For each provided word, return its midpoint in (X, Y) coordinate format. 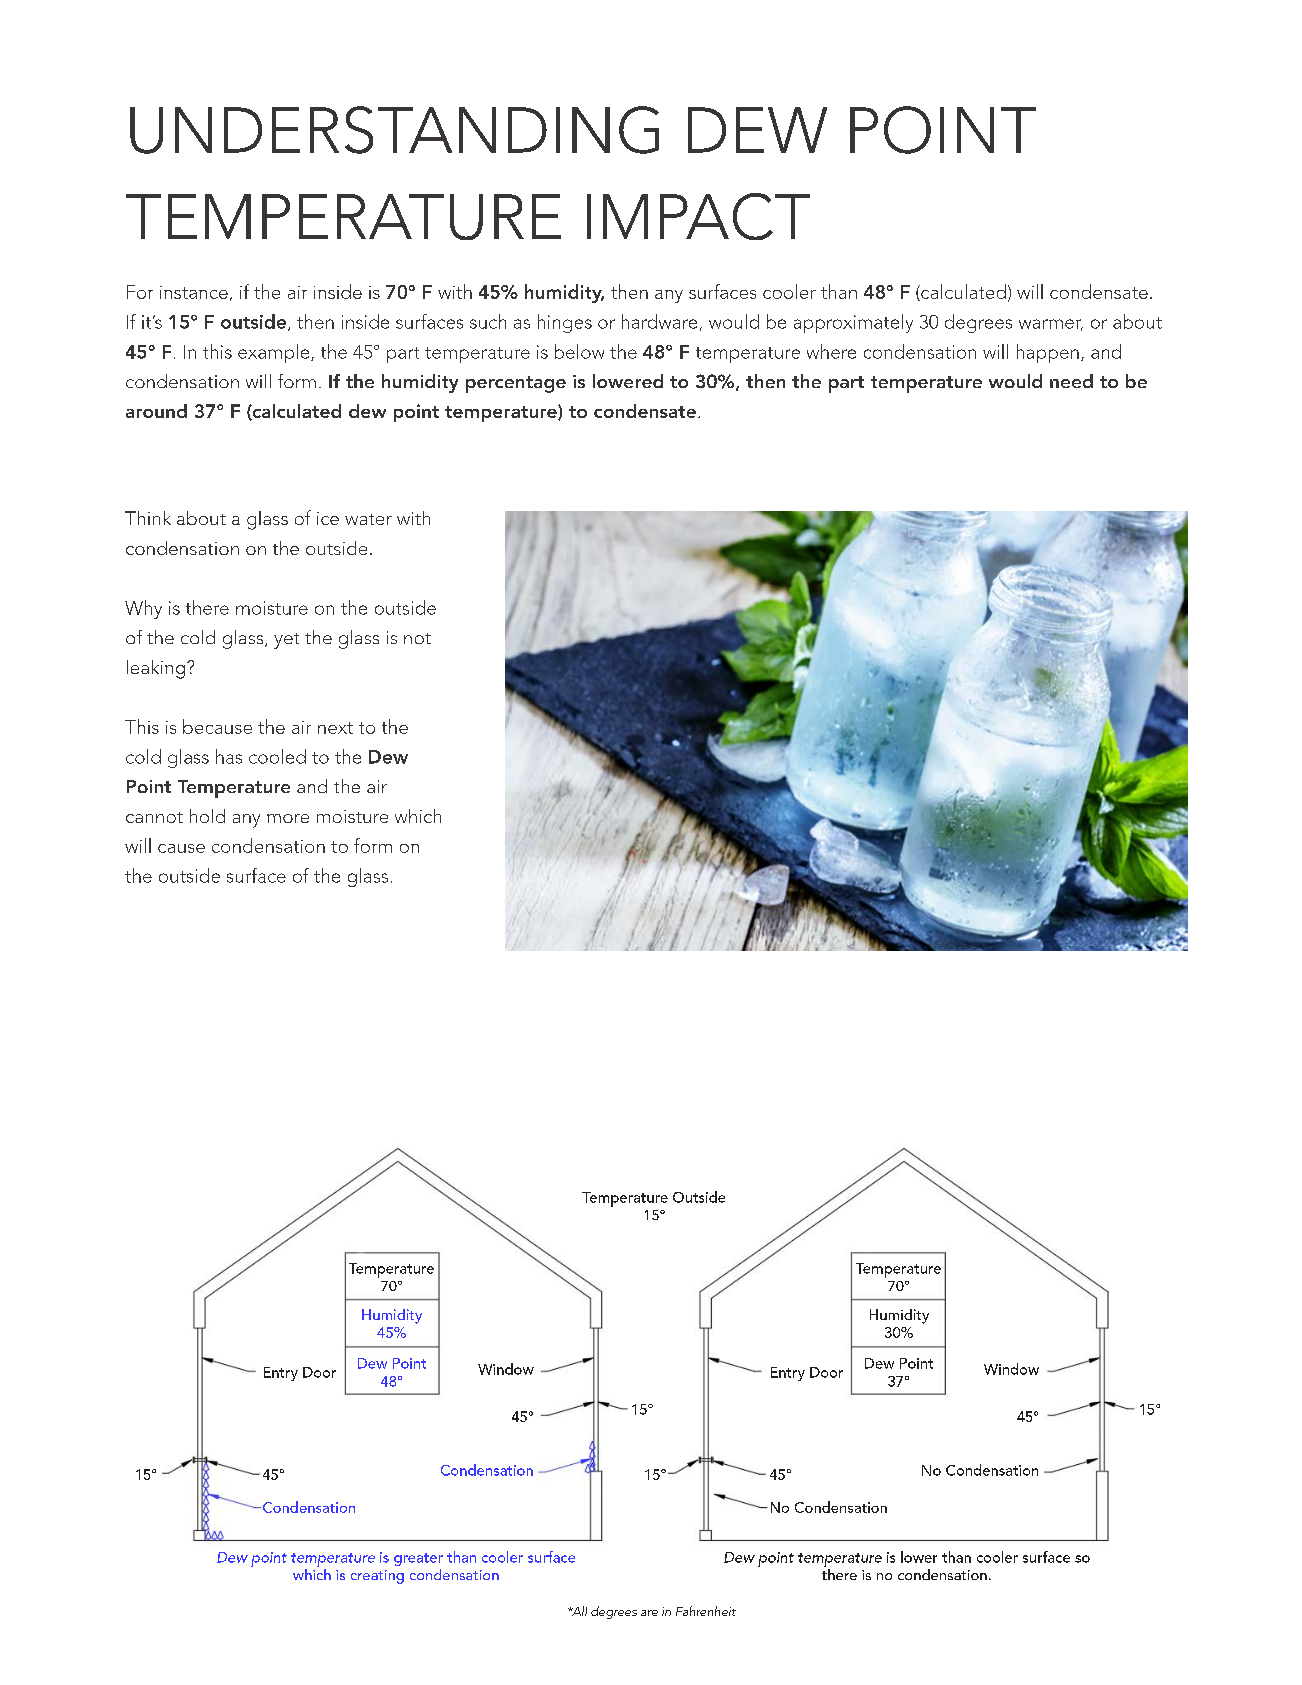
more (288, 818)
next (335, 728)
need (1071, 381)
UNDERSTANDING (394, 130)
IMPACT (698, 216)
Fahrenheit (706, 1611)
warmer (1051, 325)
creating (377, 1577)
